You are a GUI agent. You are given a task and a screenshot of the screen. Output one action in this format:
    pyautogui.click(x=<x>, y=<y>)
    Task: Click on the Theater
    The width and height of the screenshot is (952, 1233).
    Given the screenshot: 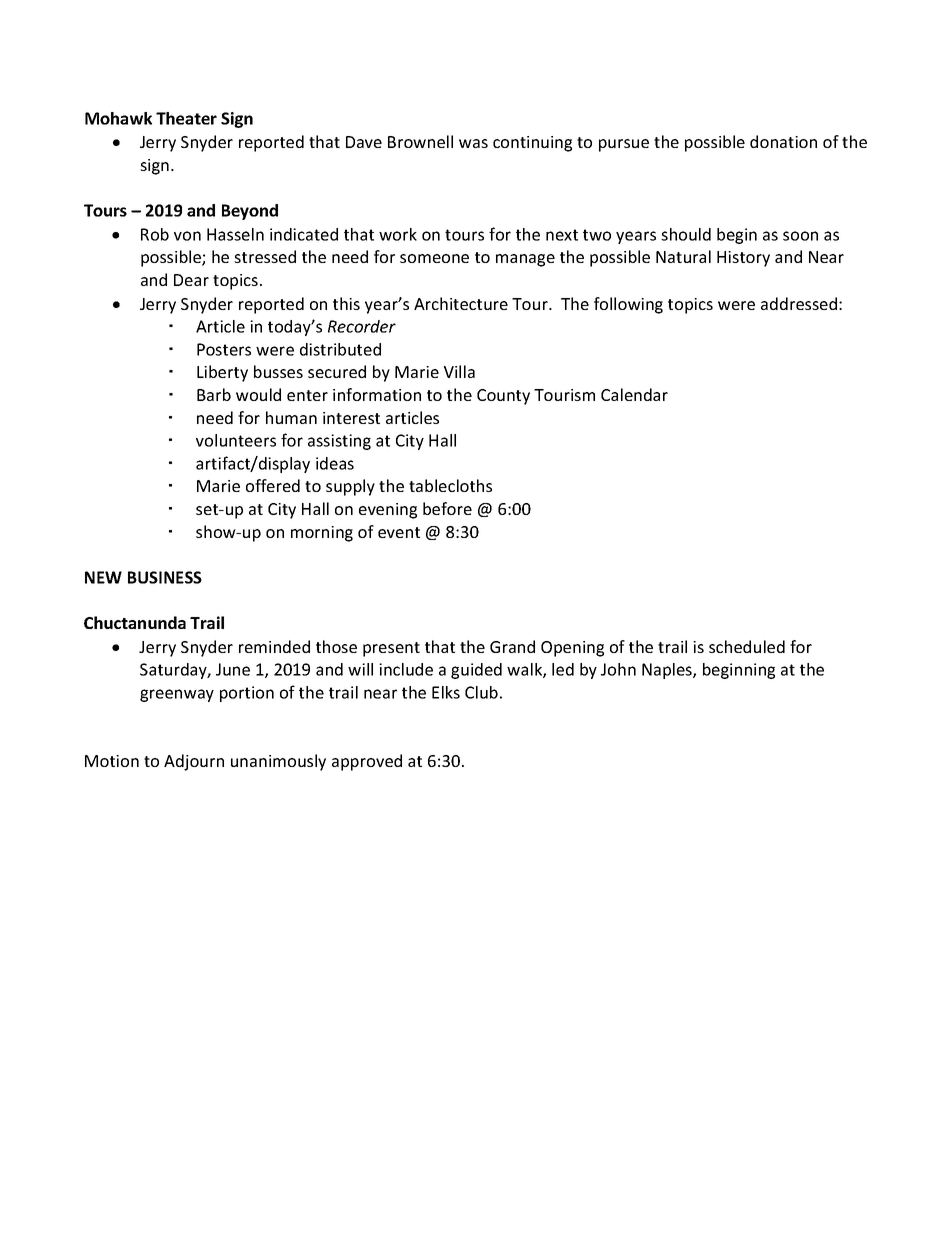 What is the action you would take?
    pyautogui.click(x=186, y=118)
